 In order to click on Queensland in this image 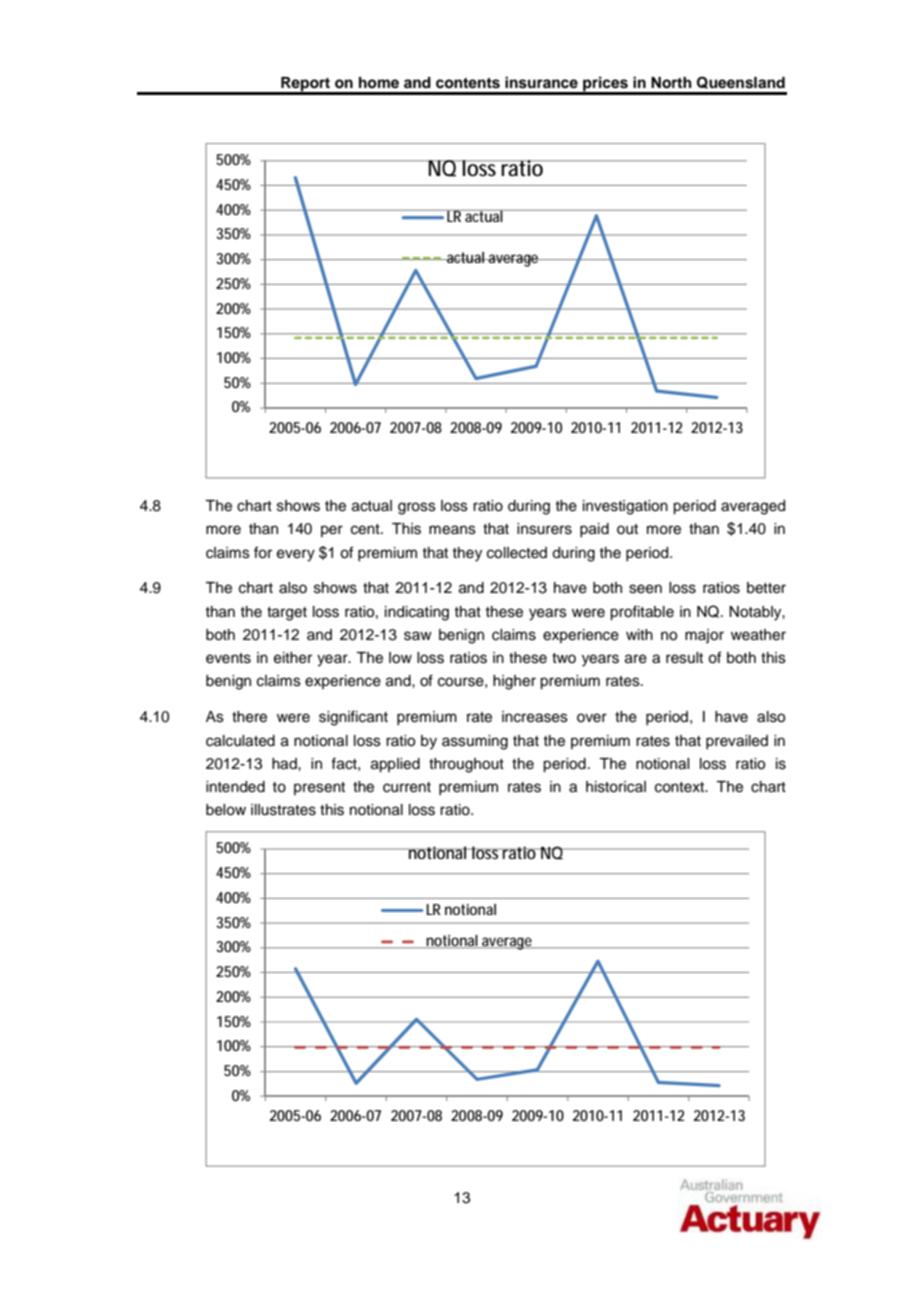, I will do `click(741, 82)`.
